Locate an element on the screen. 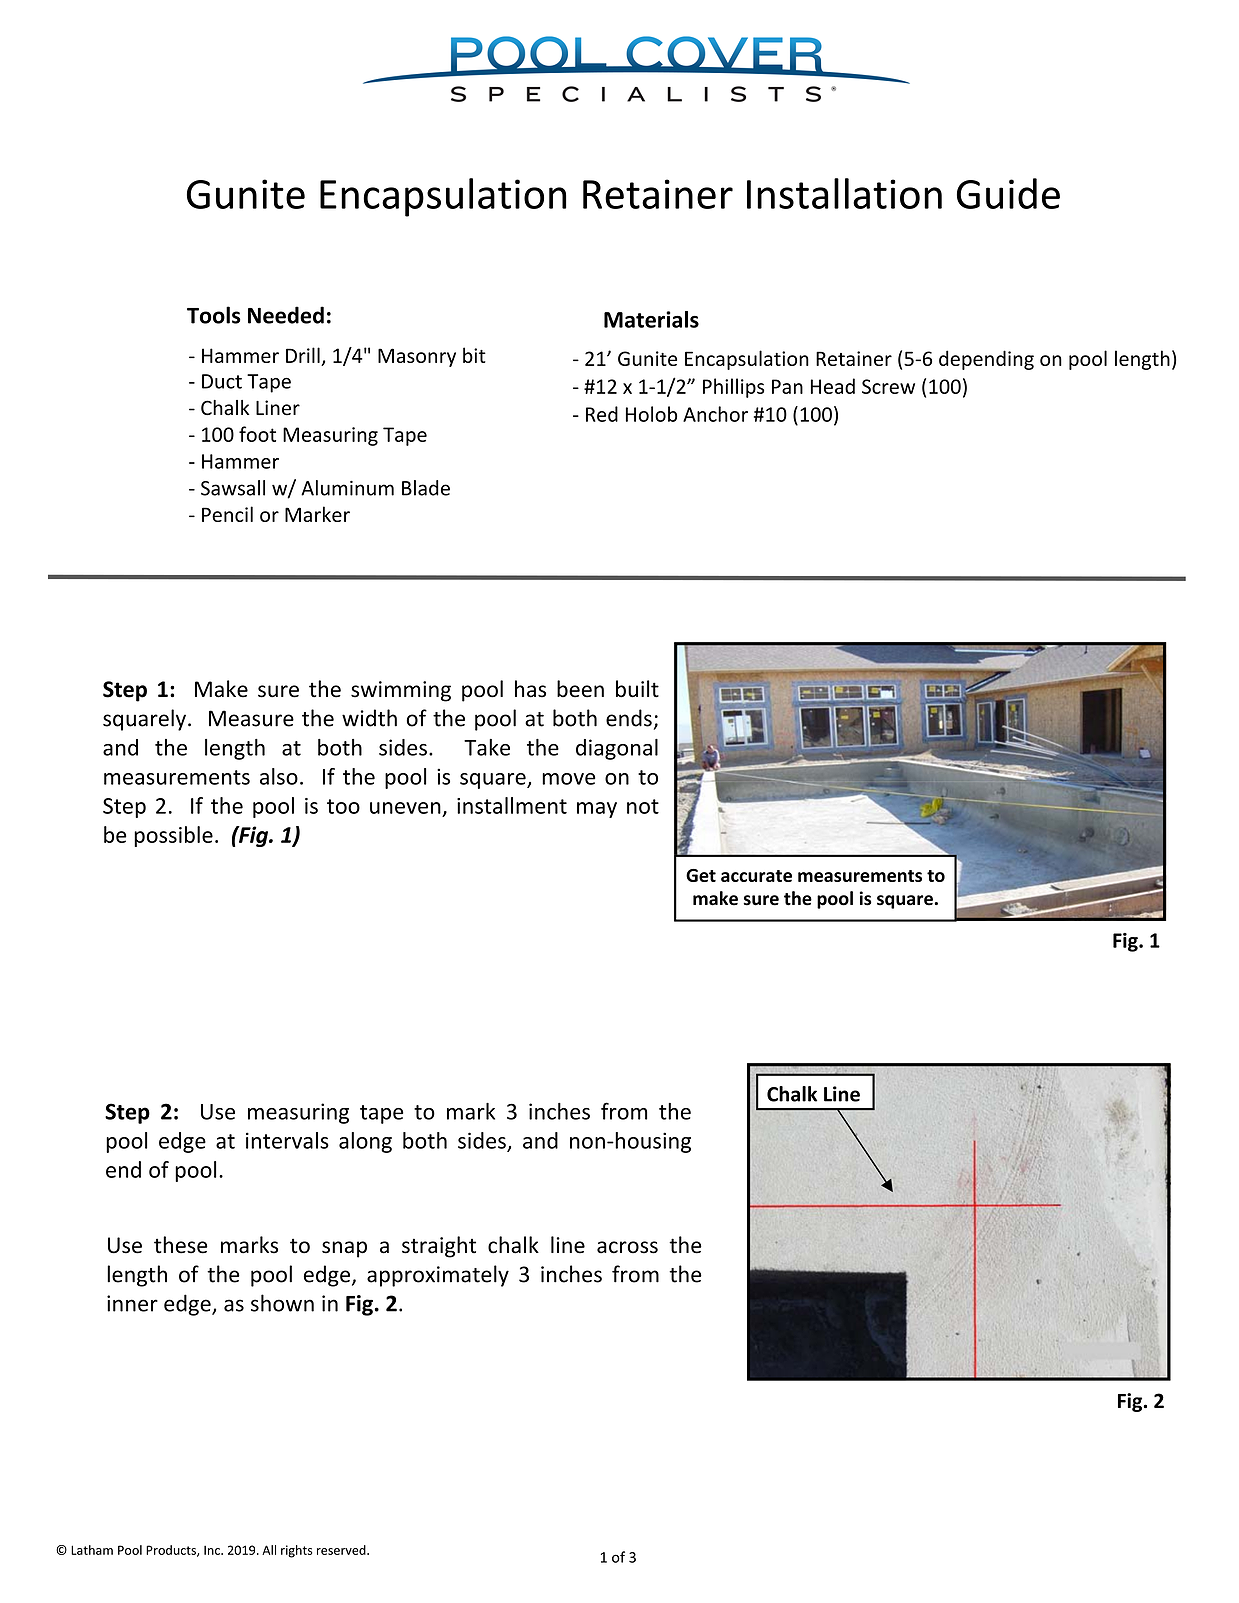  possible is located at coordinates (173, 836).
